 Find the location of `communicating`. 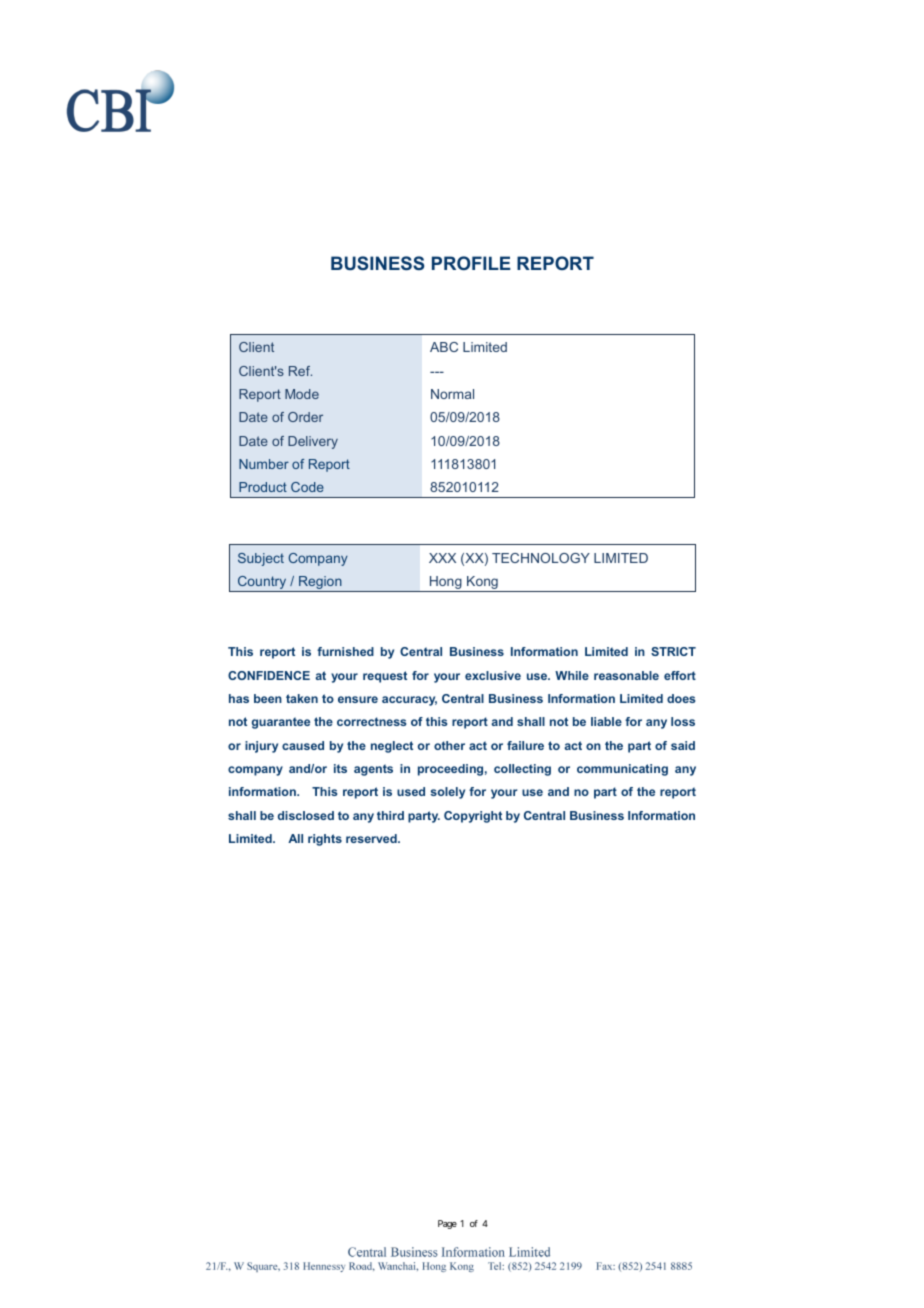

communicating is located at coordinates (622, 770).
